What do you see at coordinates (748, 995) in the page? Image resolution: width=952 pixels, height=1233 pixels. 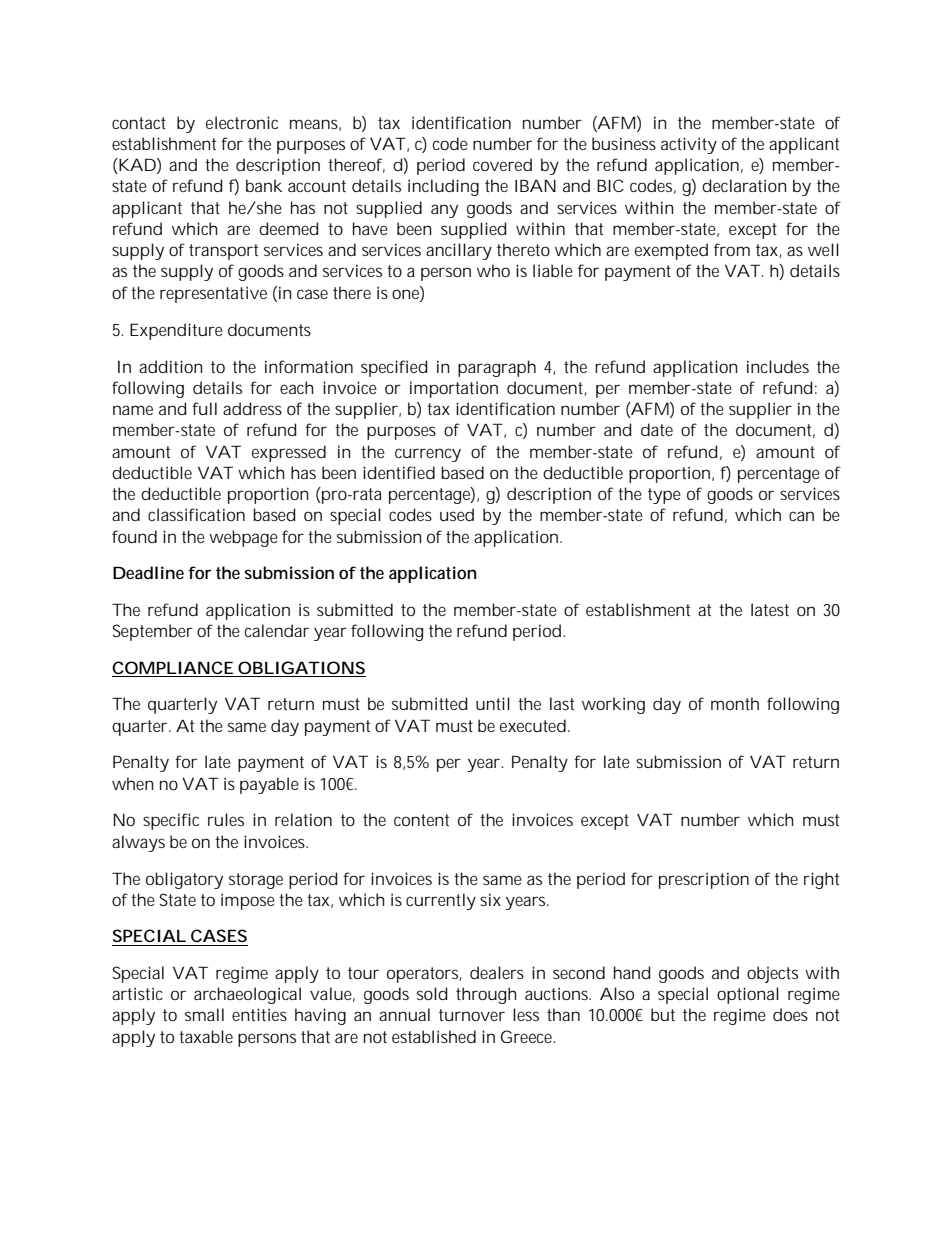 I see `optional` at bounding box center [748, 995].
